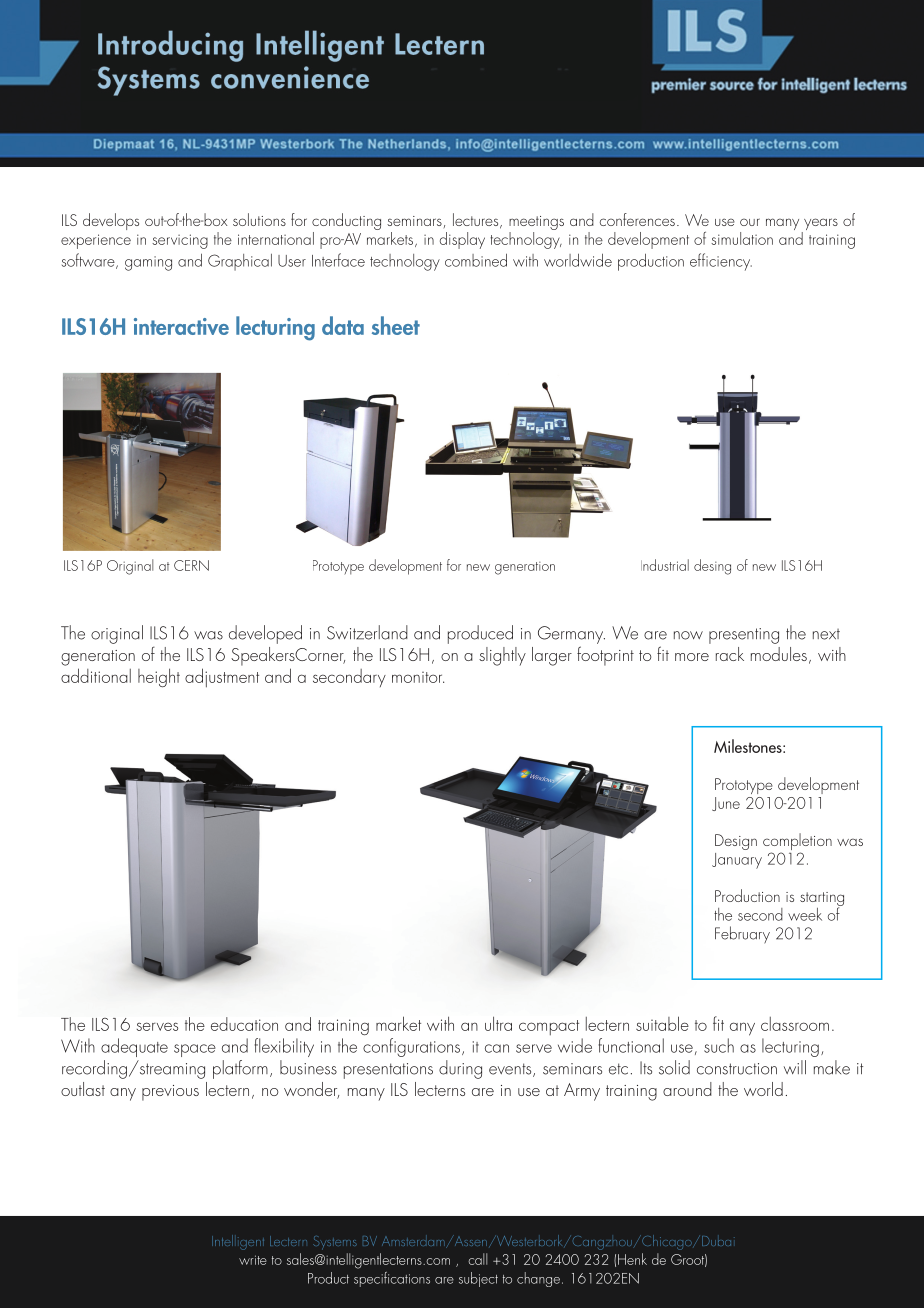 The image size is (924, 1308). Describe the element at coordinates (253, 1260) in the document. I see `write` at that location.
